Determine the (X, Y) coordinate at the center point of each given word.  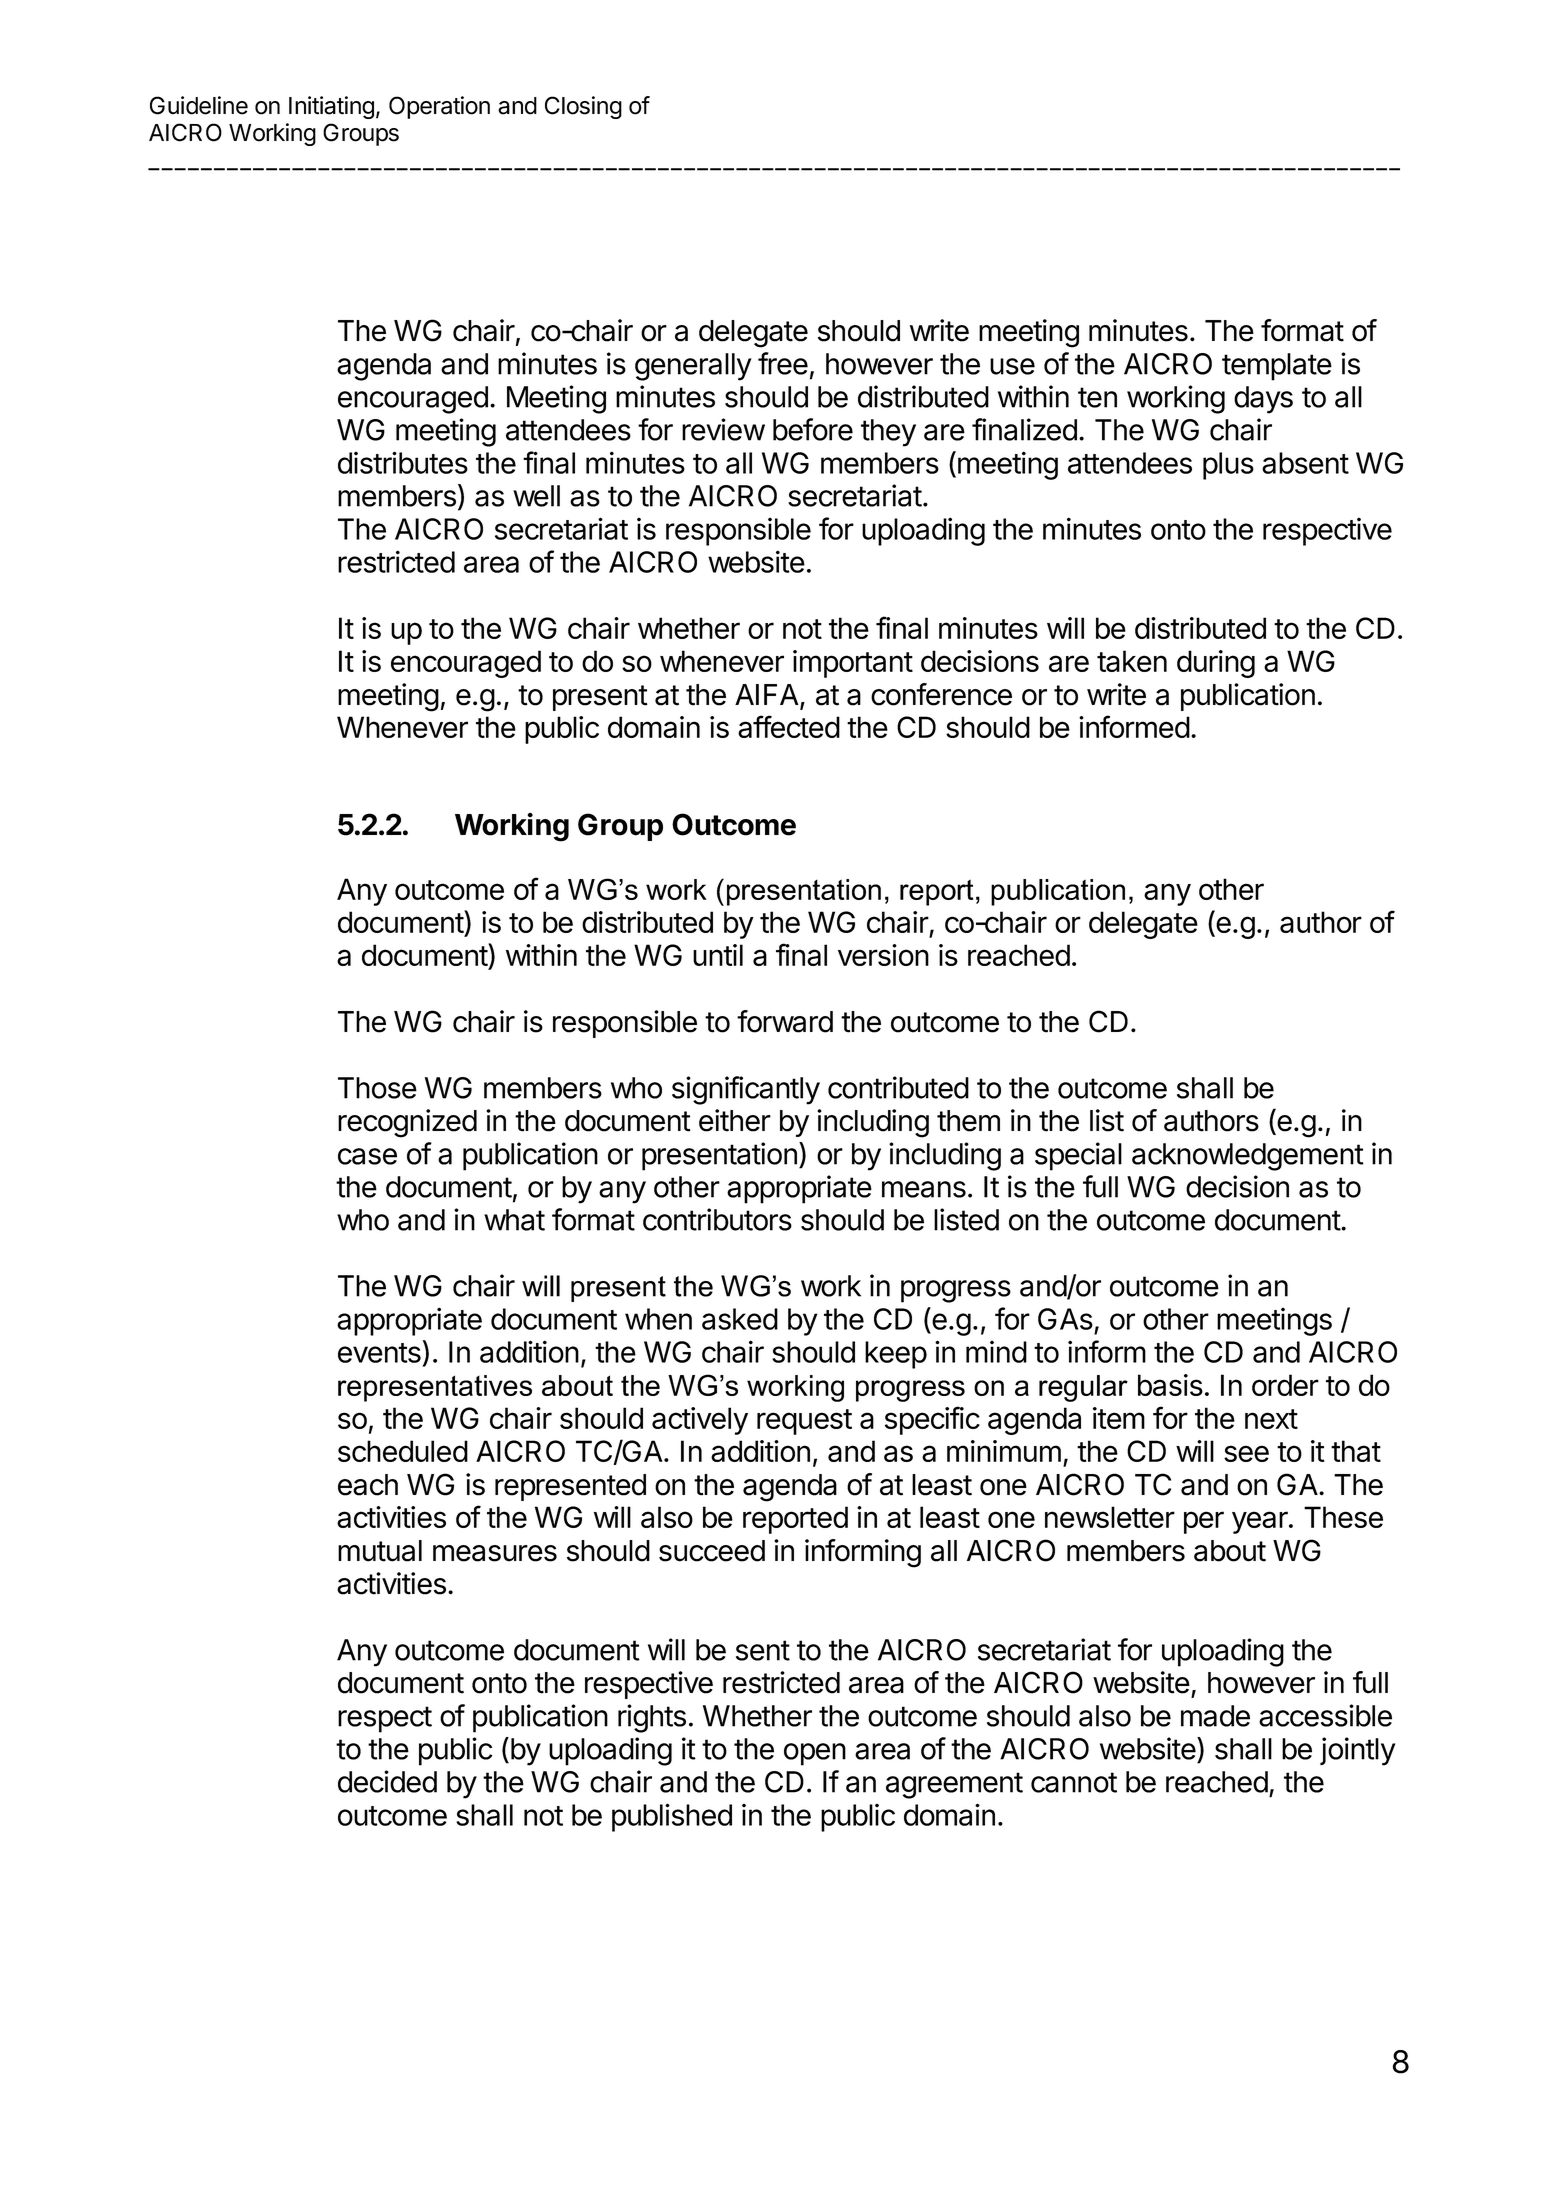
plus (1228, 466)
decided (387, 1781)
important (853, 664)
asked (740, 1319)
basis (1170, 1385)
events (379, 1353)
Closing (583, 107)
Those (377, 1088)
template (1277, 367)
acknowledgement (1248, 1157)
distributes (403, 462)
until (718, 955)
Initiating (331, 107)
